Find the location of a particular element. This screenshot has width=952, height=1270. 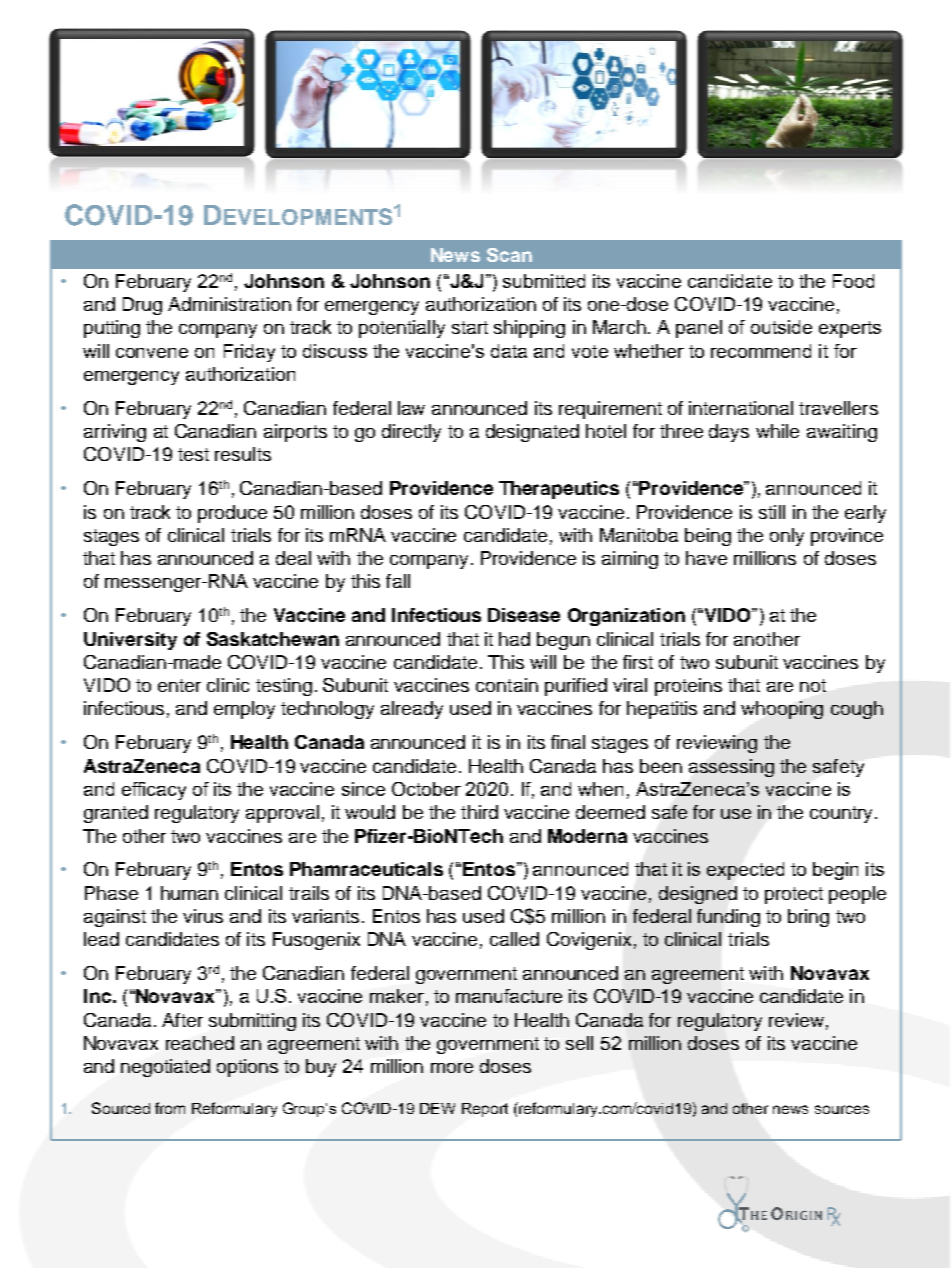

designated is located at coordinates (532, 433).
